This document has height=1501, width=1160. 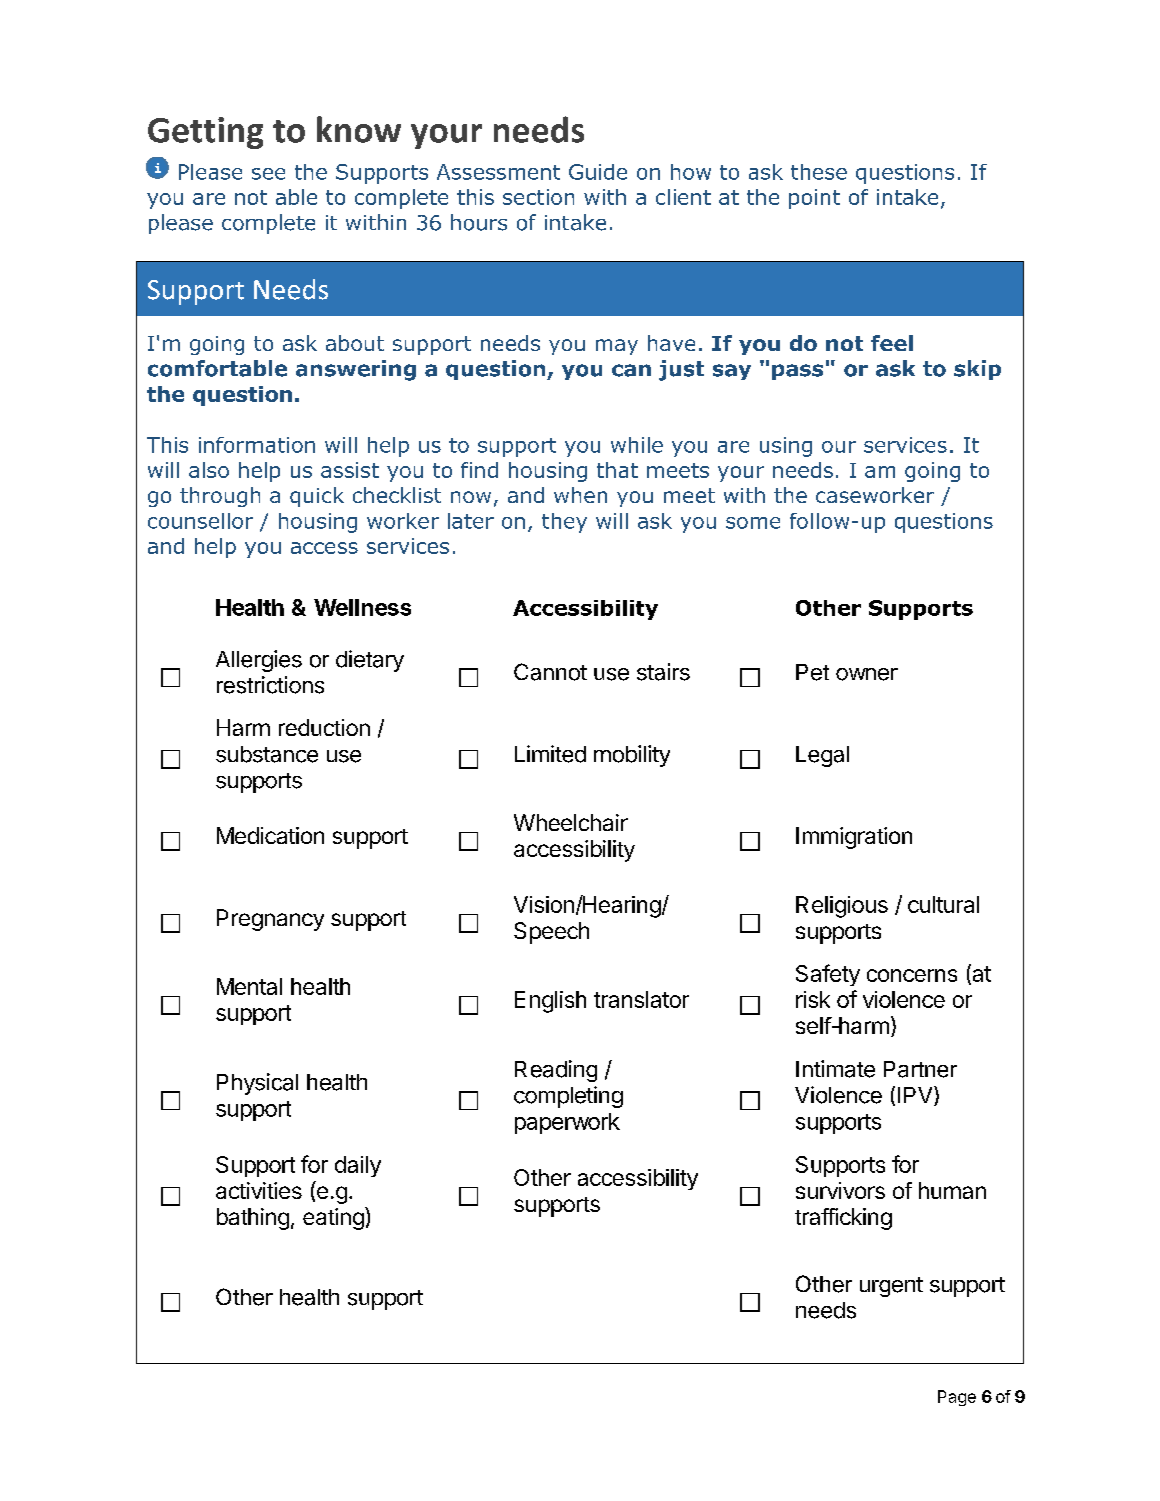 I want to click on pass, so click(x=797, y=372).
